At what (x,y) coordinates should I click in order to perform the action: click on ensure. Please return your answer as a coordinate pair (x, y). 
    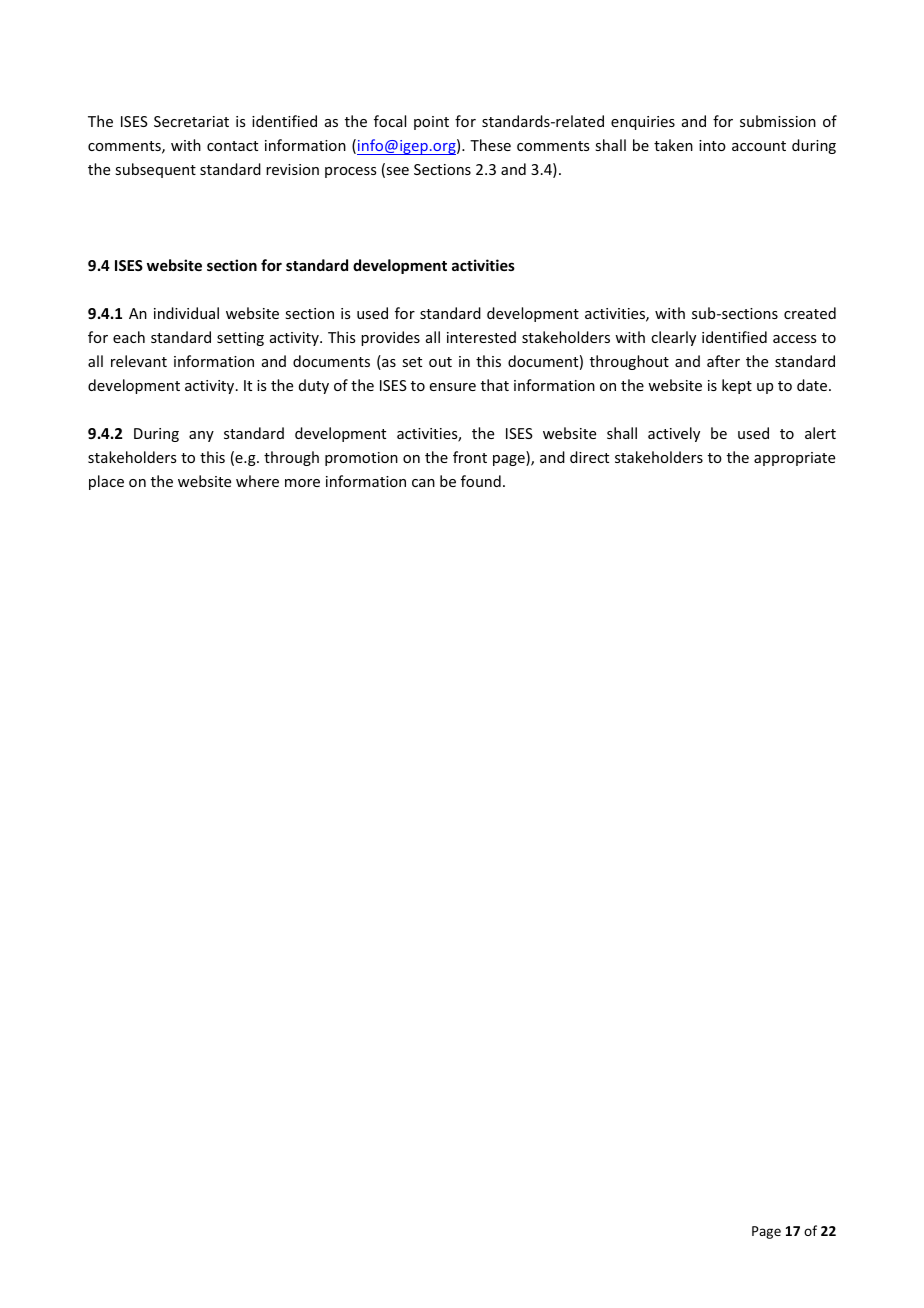
    Looking at the image, I should click on (453, 387).
